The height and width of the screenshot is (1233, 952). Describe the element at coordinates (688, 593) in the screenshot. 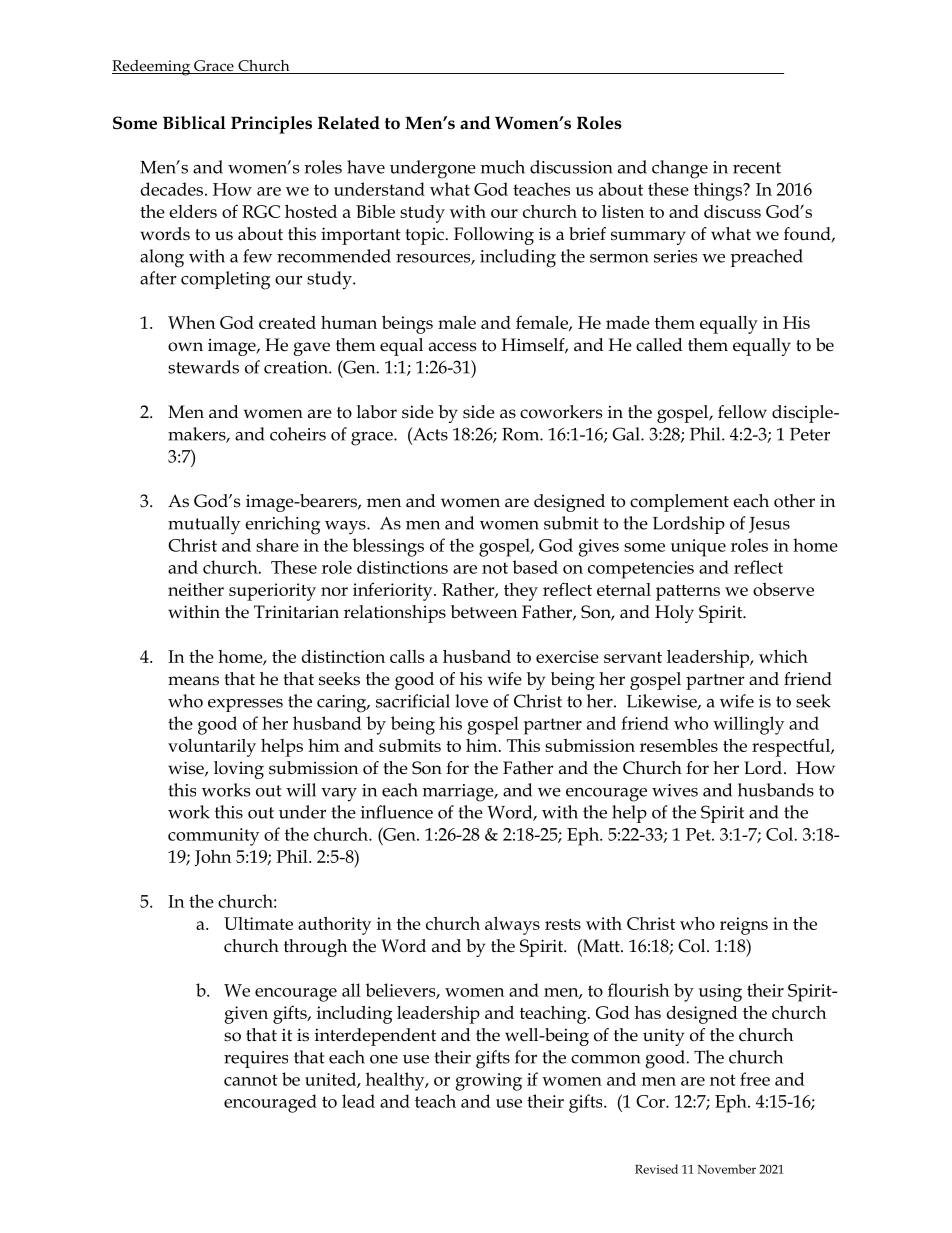

I see `patterns` at that location.
